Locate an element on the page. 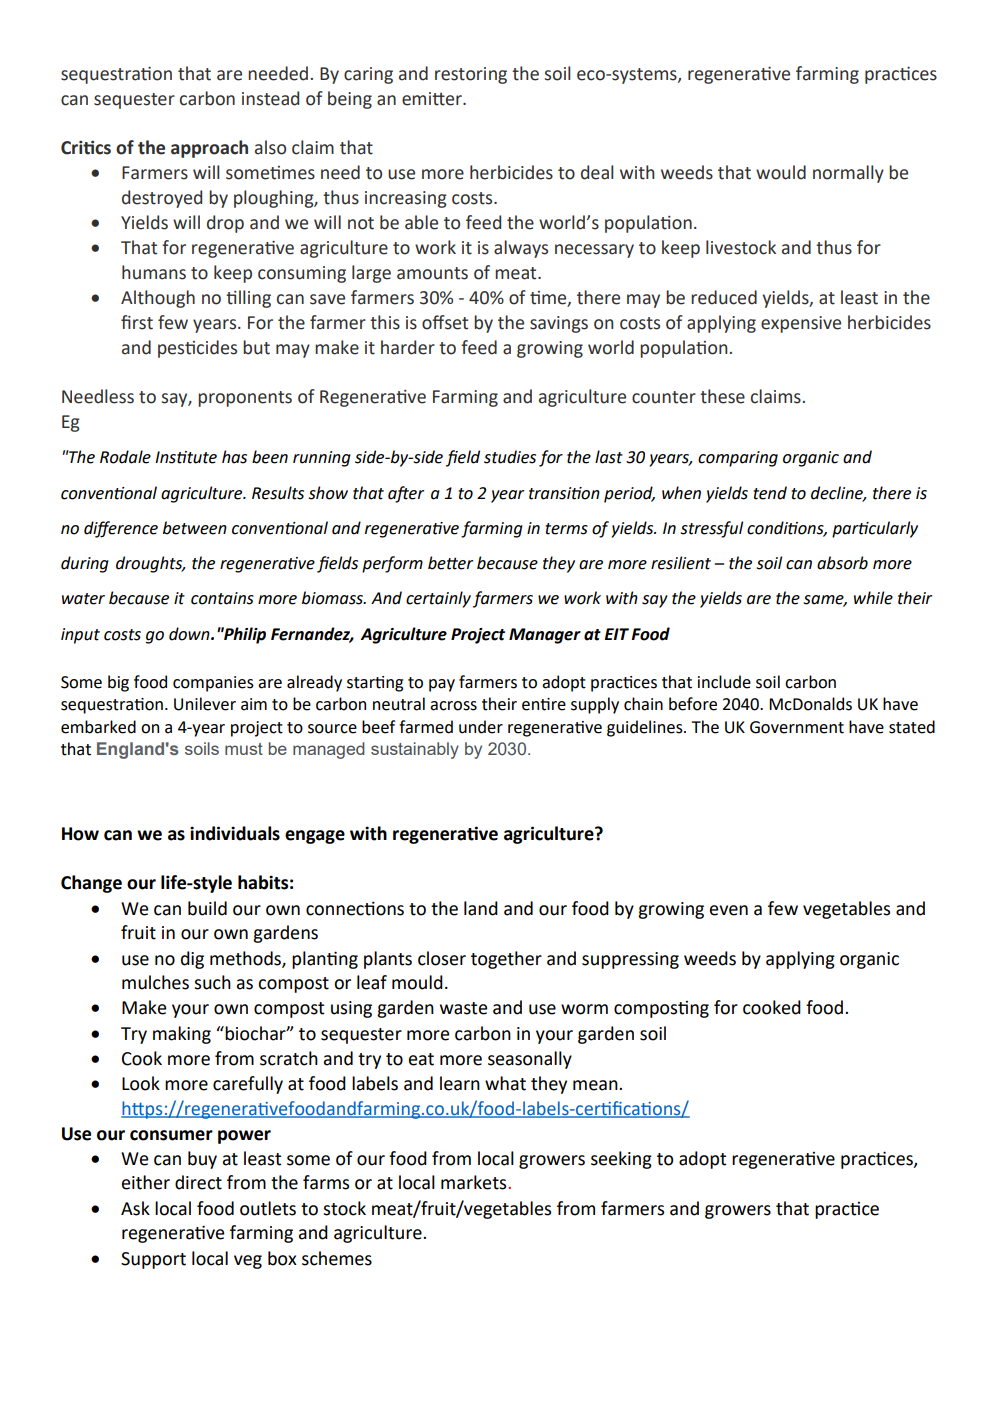 The width and height of the document is (1001, 1415). studies is located at coordinates (510, 457).
